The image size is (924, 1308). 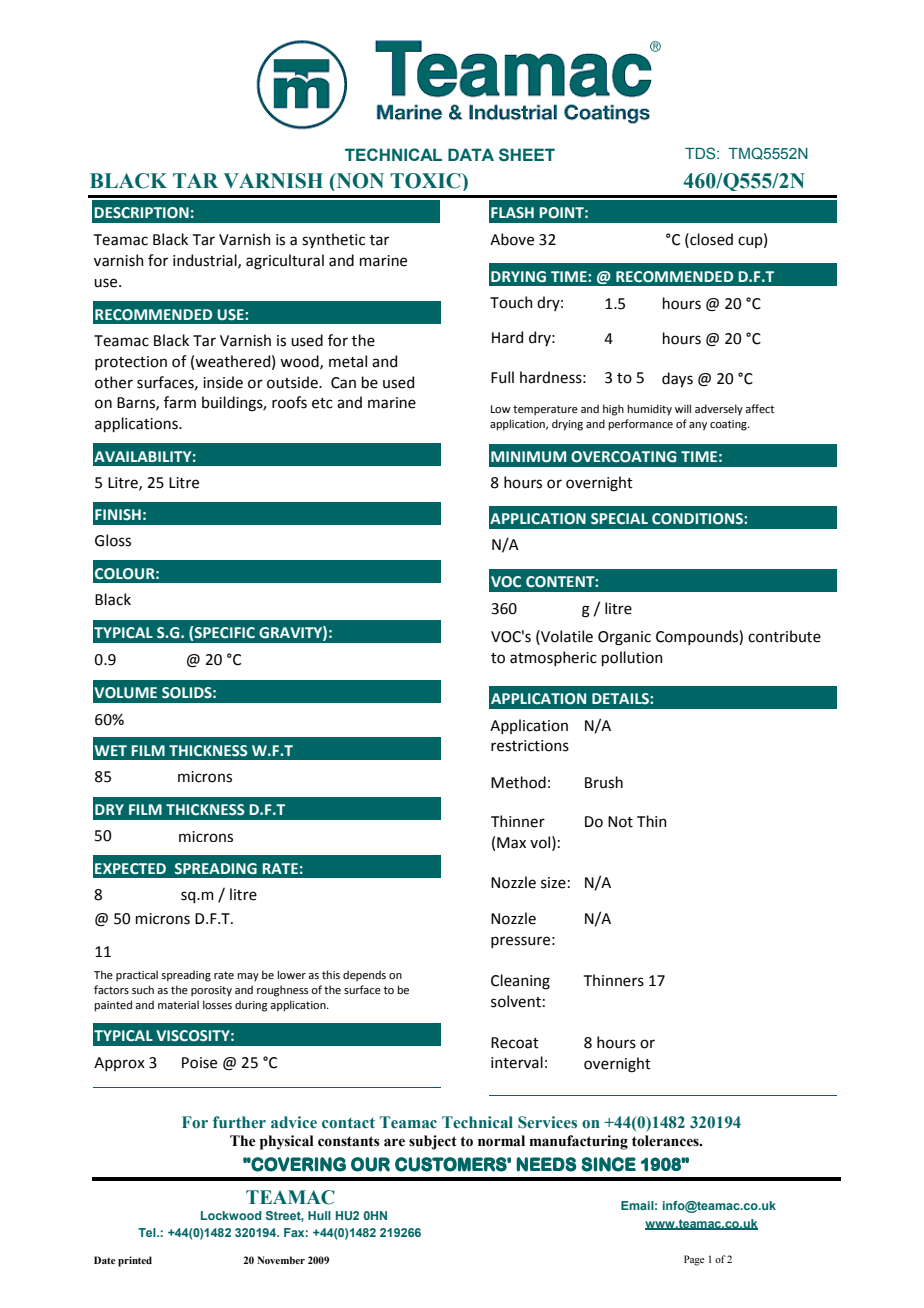 I want to click on subject, so click(x=433, y=1142).
